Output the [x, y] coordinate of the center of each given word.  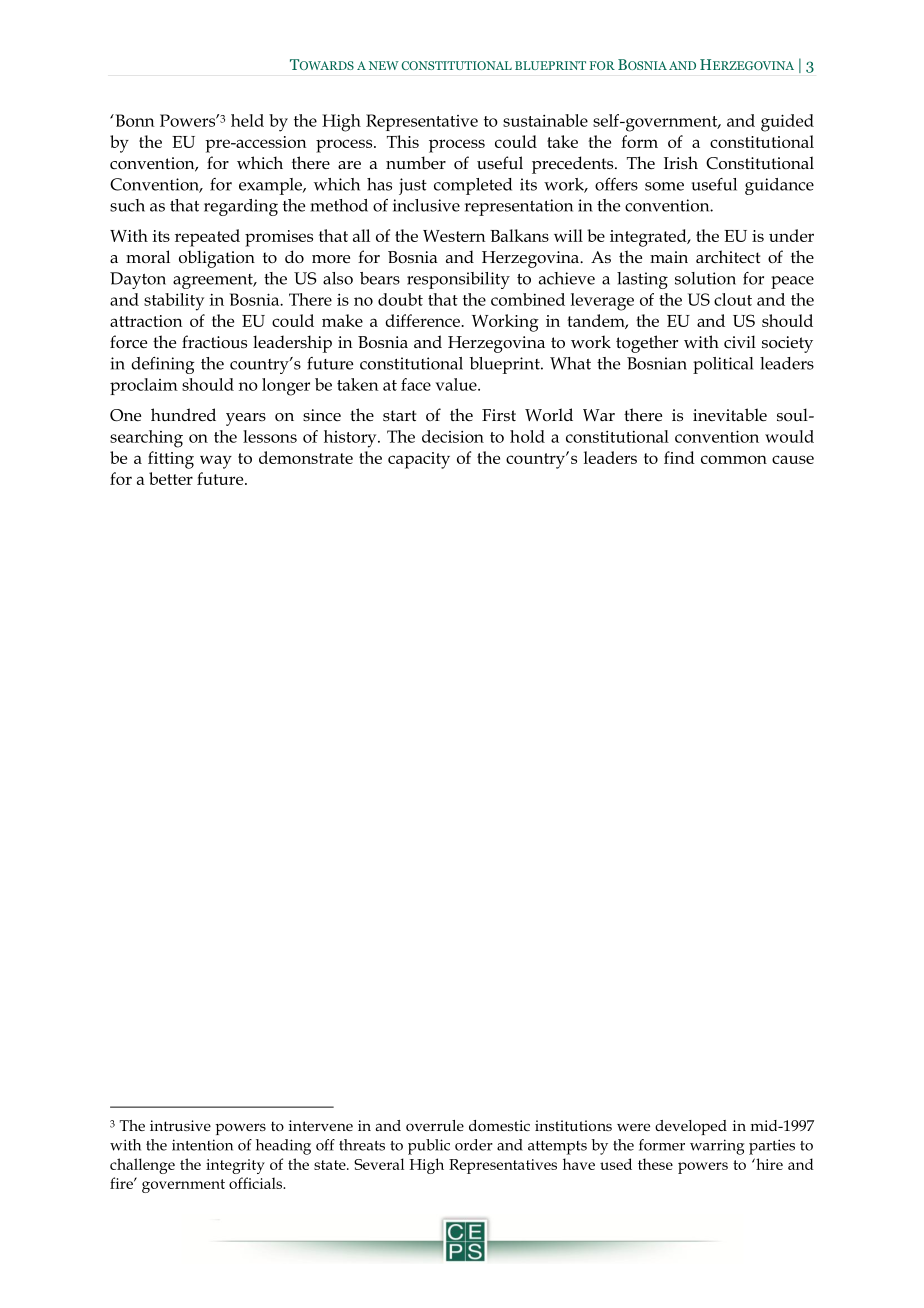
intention [202, 1145]
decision [453, 436]
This [403, 141]
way [216, 462]
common [734, 459]
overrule [435, 1125]
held [247, 120]
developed [691, 1127]
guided [787, 123]
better [171, 478]
